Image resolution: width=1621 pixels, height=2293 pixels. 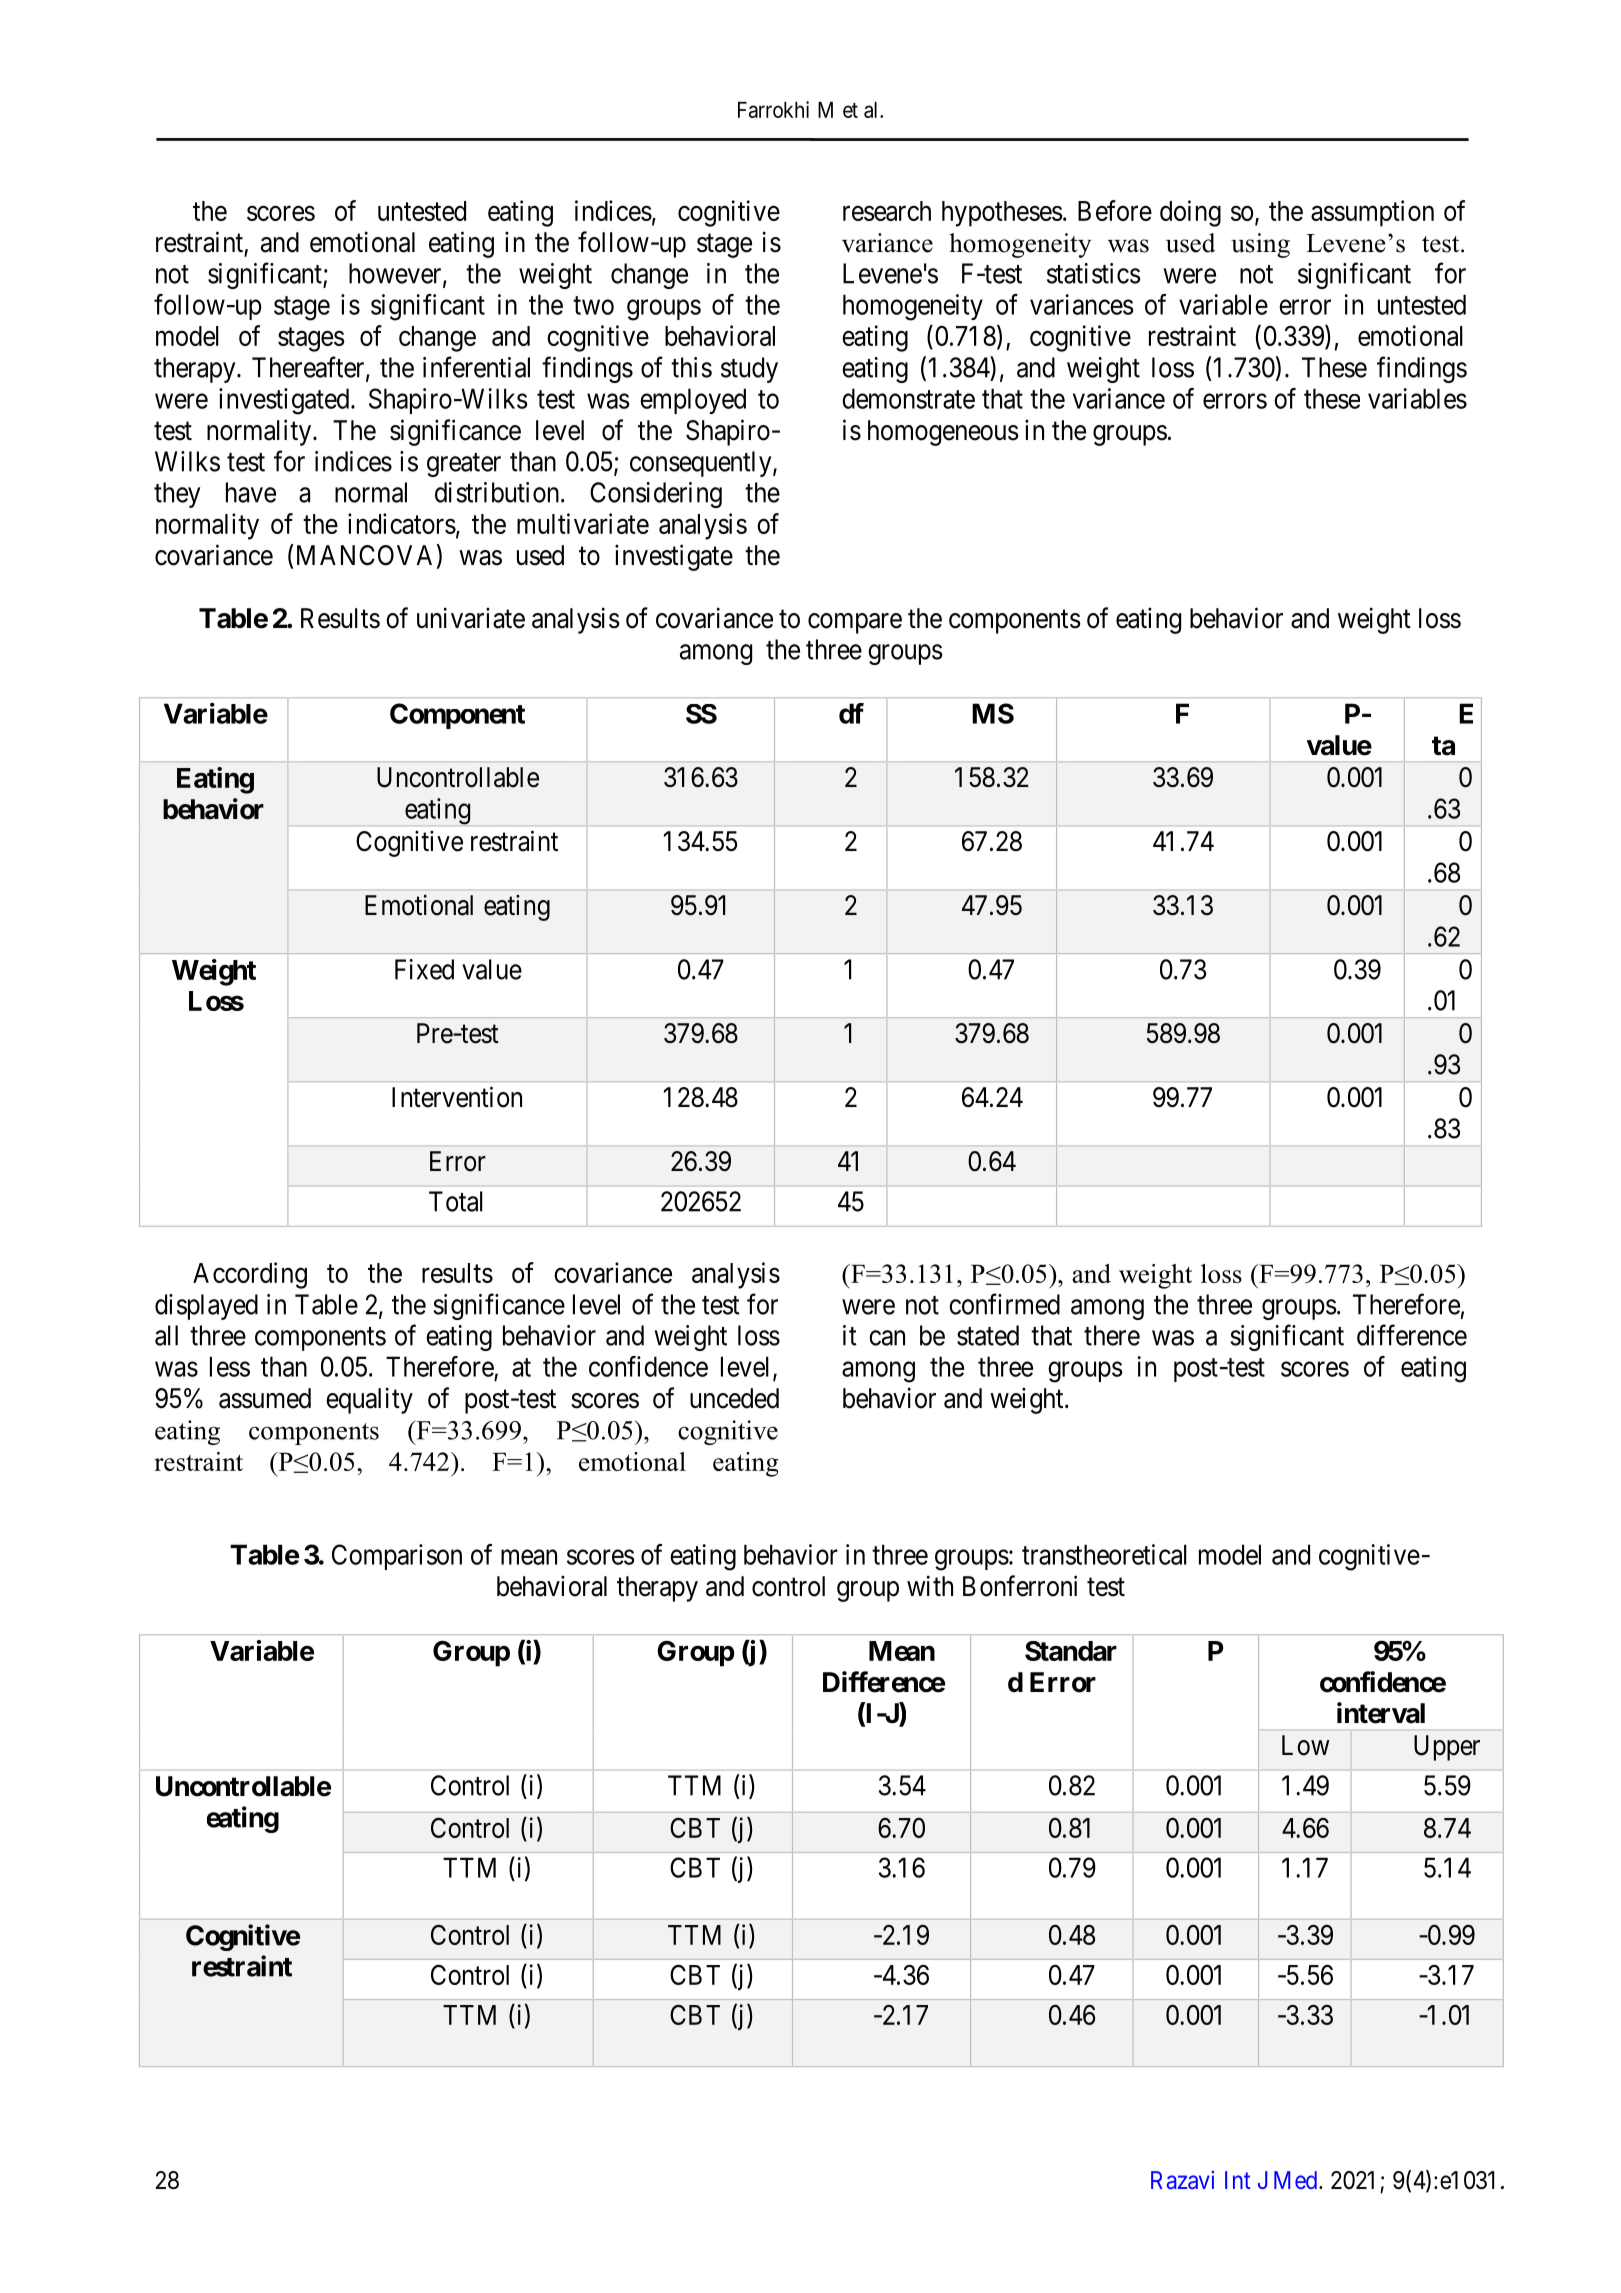 What do you see at coordinates (476, 367) in the page?
I see `inferential` at bounding box center [476, 367].
